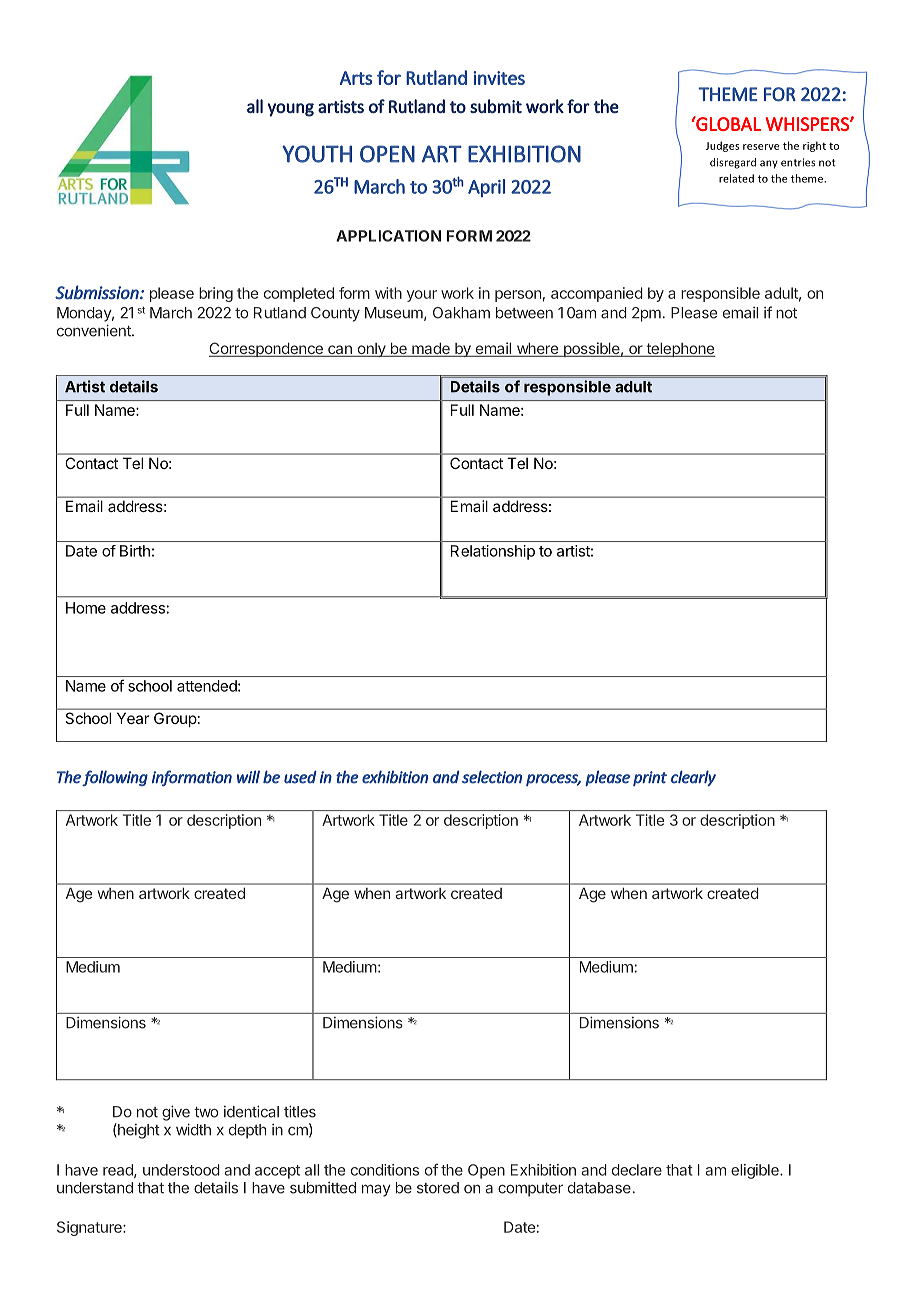  Describe the element at coordinates (722, 146) in the screenshot. I see `Judges` at that location.
